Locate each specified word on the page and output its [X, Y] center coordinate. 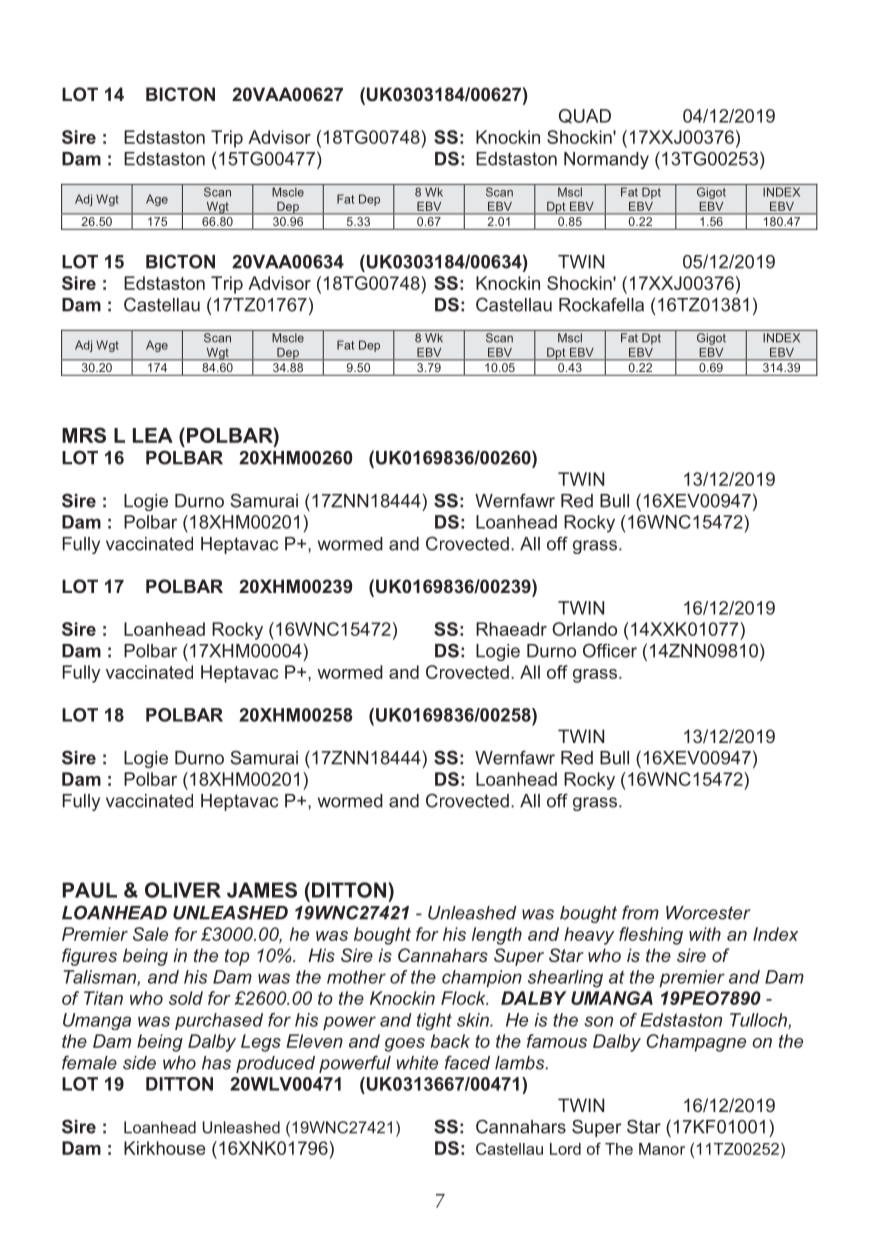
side [139, 1063]
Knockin [402, 998]
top [237, 957]
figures [89, 957]
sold [186, 998]
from [640, 912]
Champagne [696, 1043]
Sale [150, 934]
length [497, 936]
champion [482, 978]
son [598, 1021]
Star [566, 955]
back [450, 1041]
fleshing [651, 936]
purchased [219, 1021]
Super [519, 957]
